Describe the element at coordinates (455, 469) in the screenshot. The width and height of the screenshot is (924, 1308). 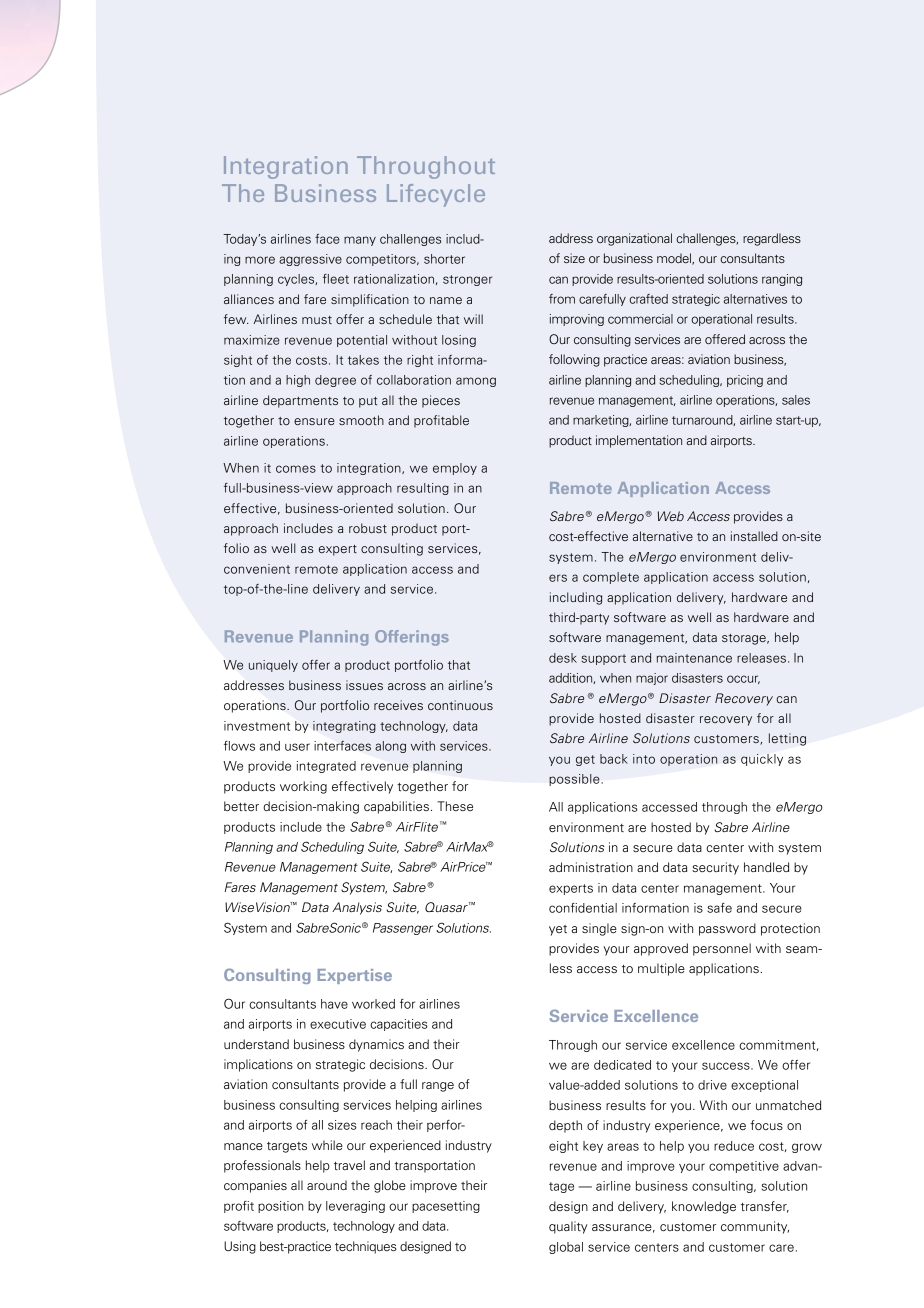
I see `employ` at that location.
